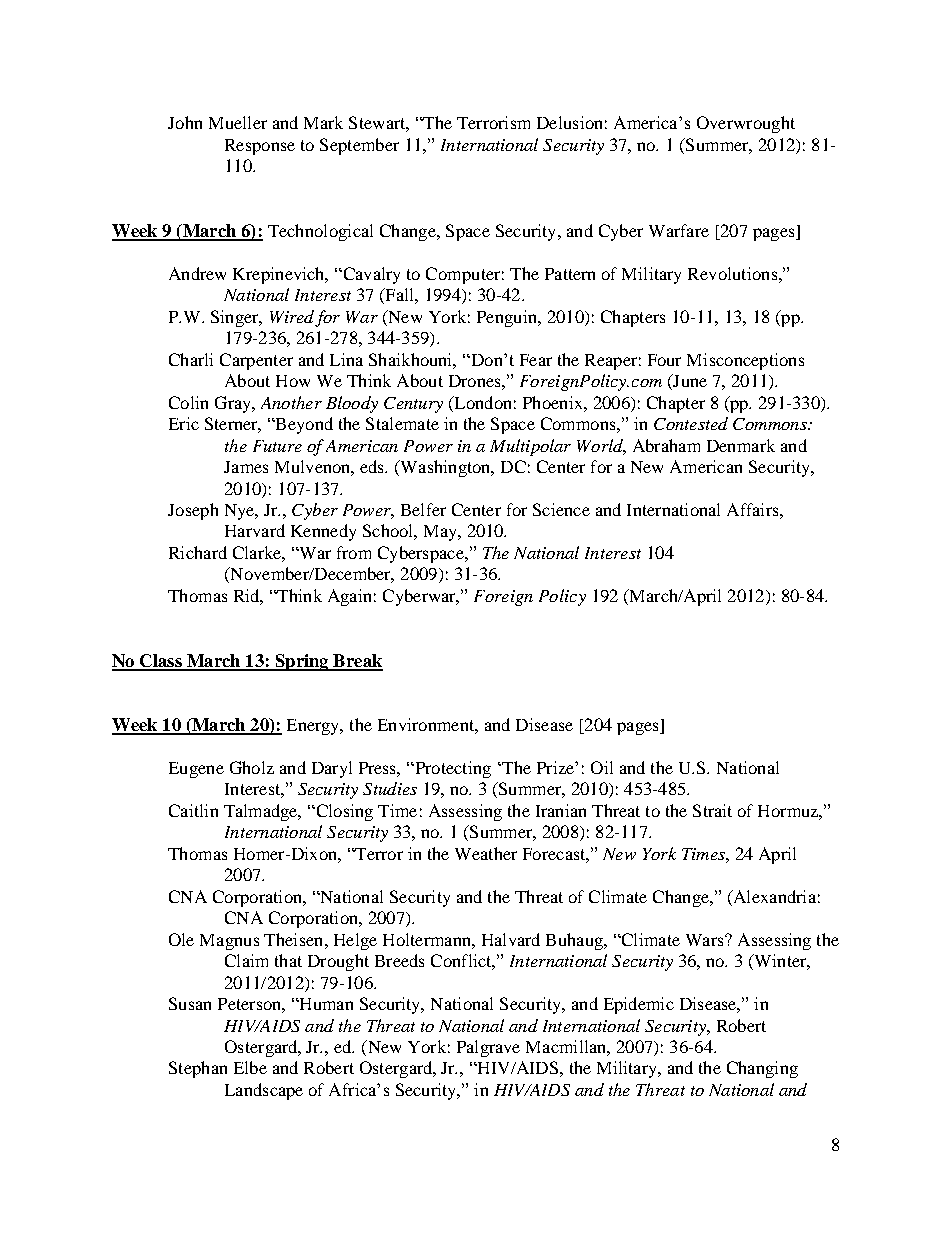 Image resolution: width=952 pixels, height=1233 pixels. What do you see at coordinates (260, 147) in the screenshot?
I see `Response` at bounding box center [260, 147].
